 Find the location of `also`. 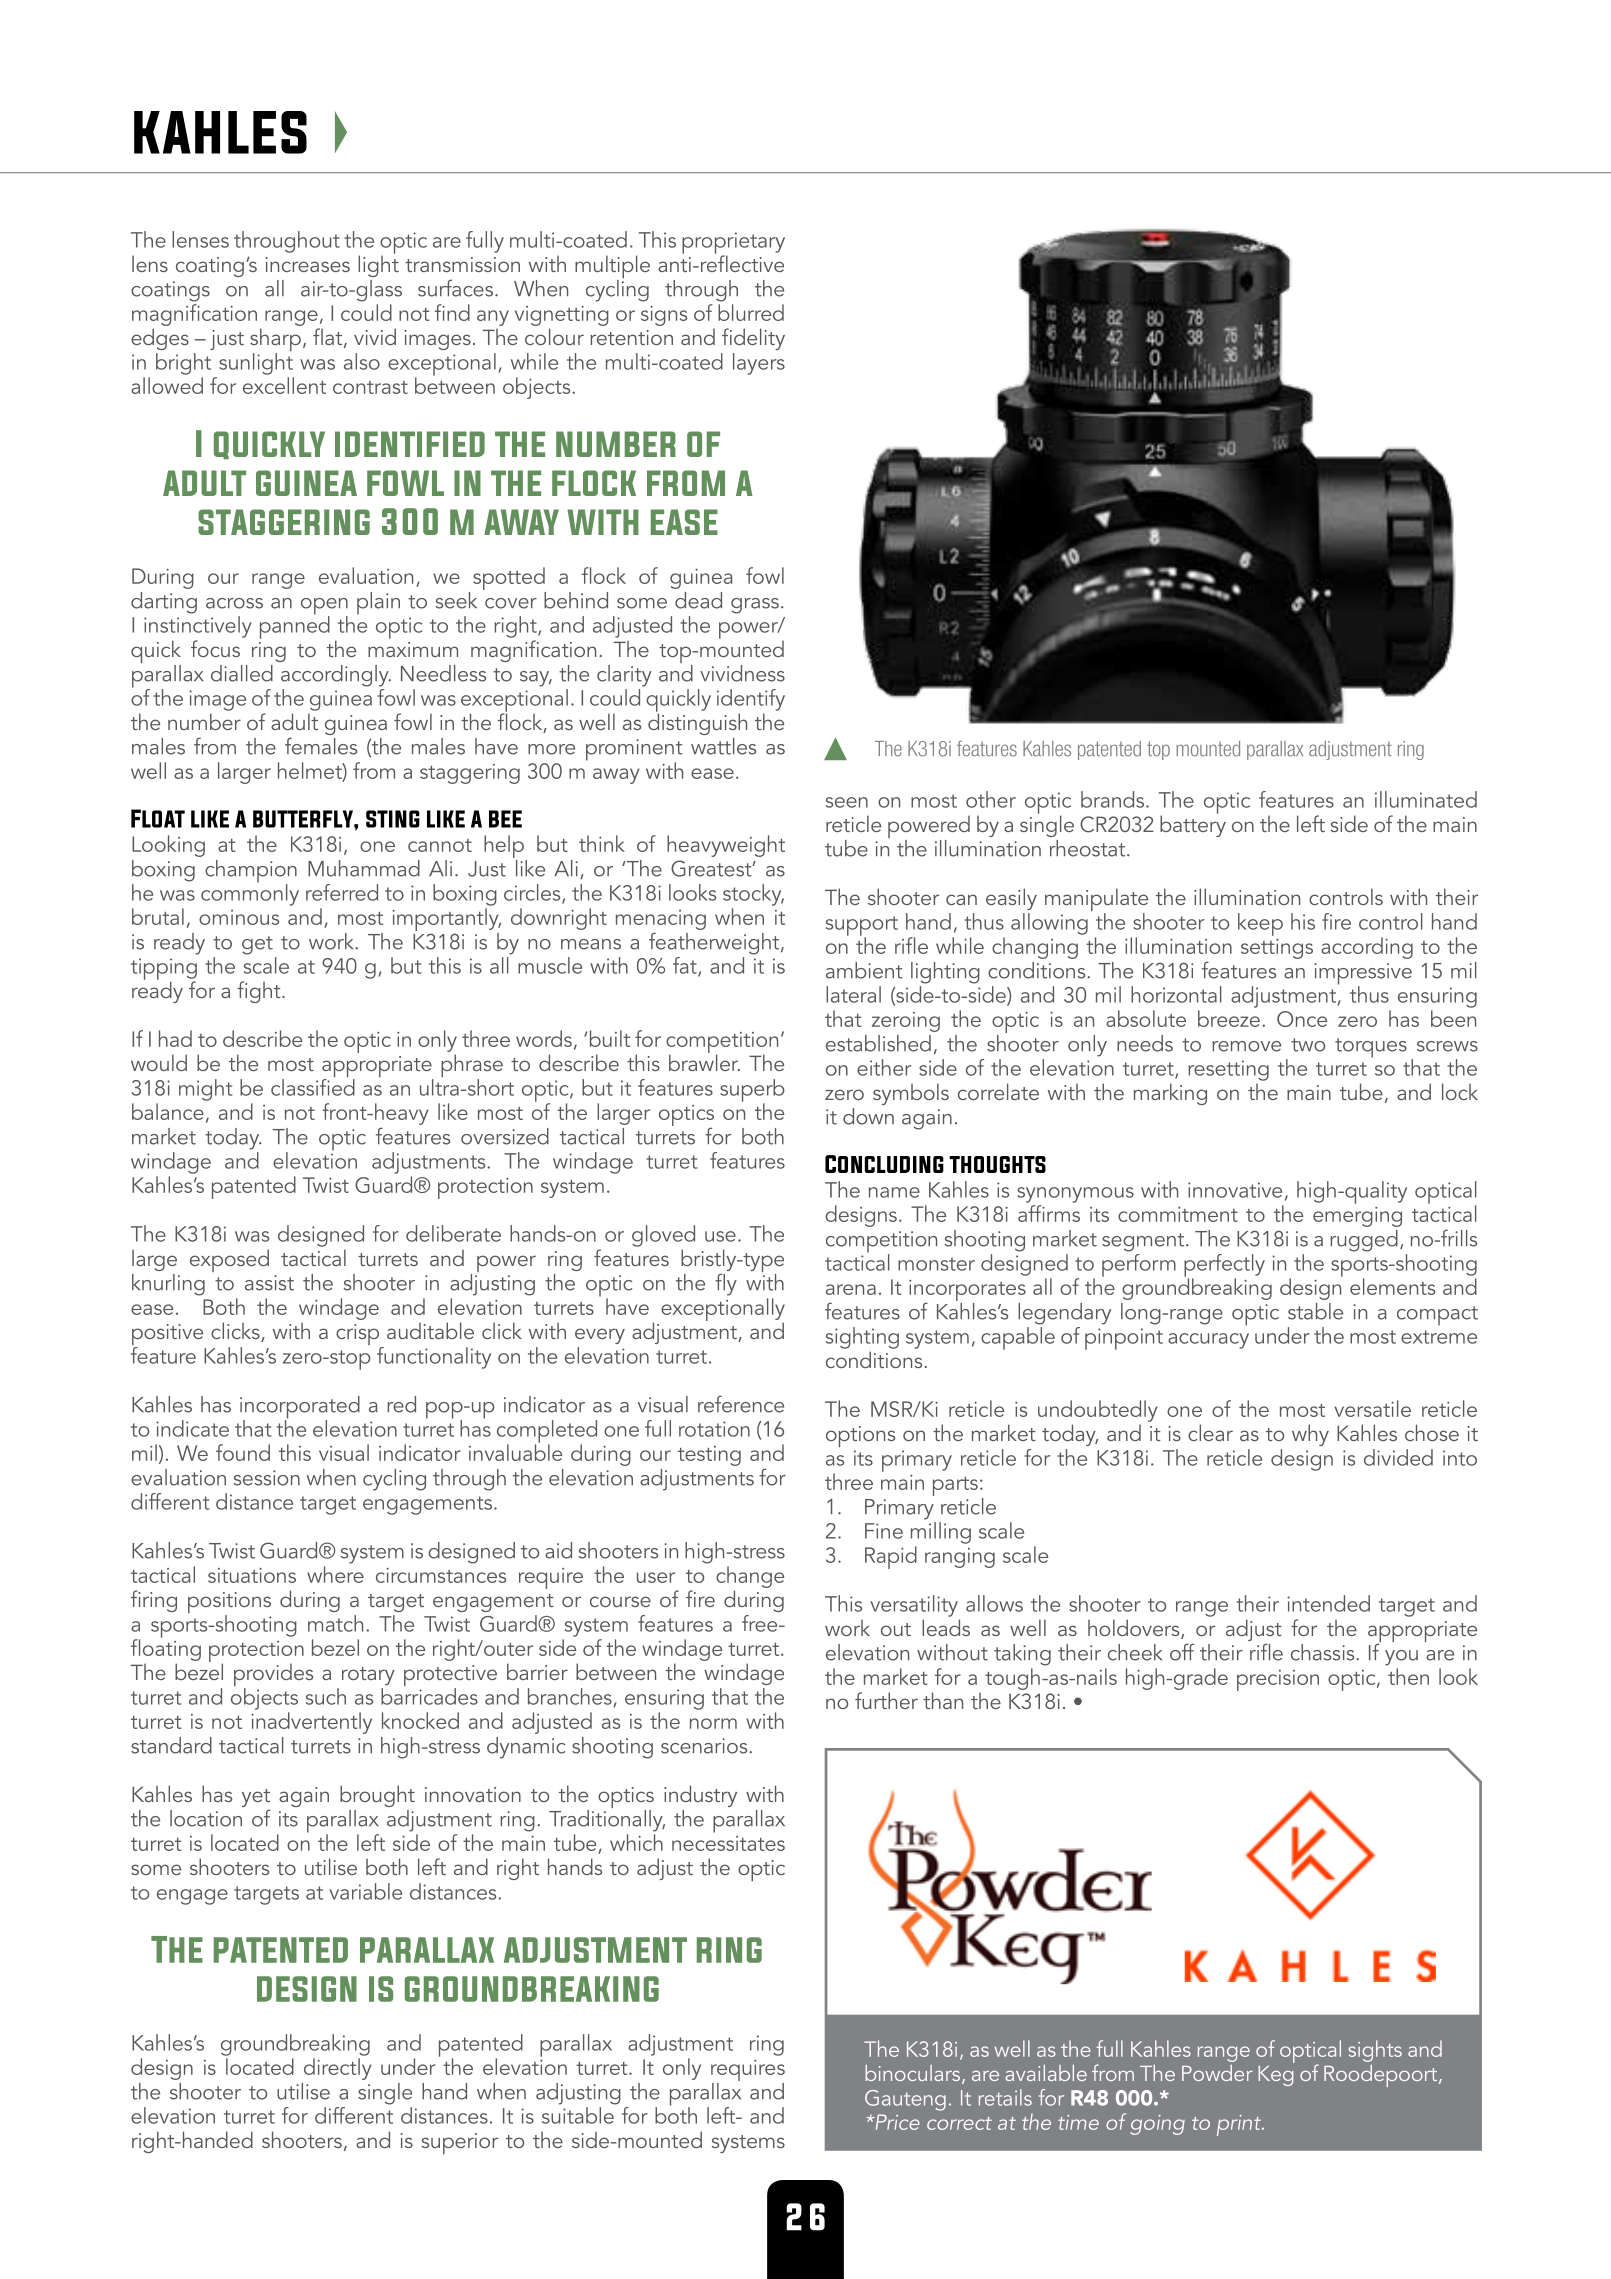

also is located at coordinates (362, 361).
